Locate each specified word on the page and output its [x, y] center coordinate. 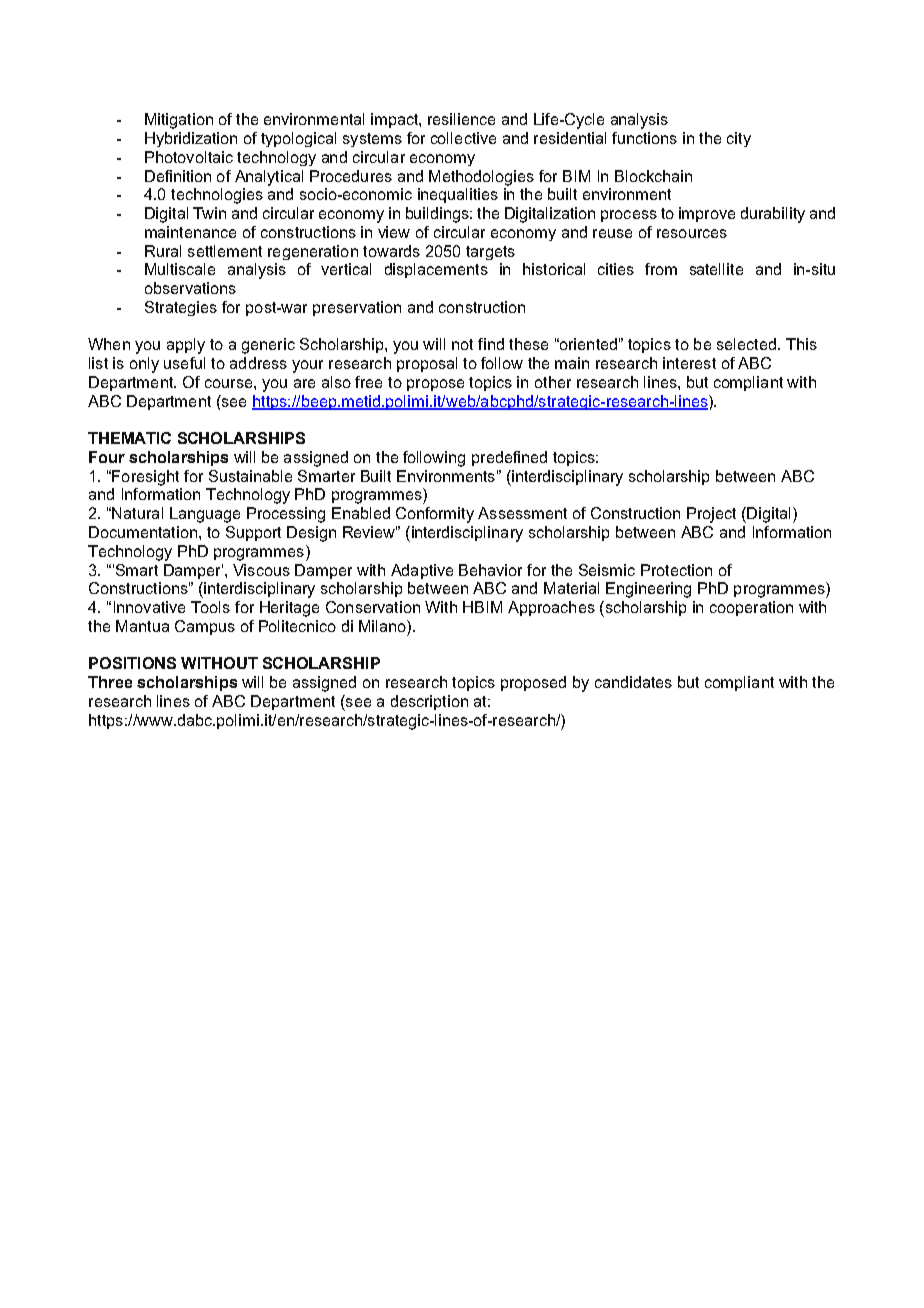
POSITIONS [132, 663]
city [739, 139]
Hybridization [191, 139]
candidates [633, 682]
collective [463, 138]
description [429, 702]
